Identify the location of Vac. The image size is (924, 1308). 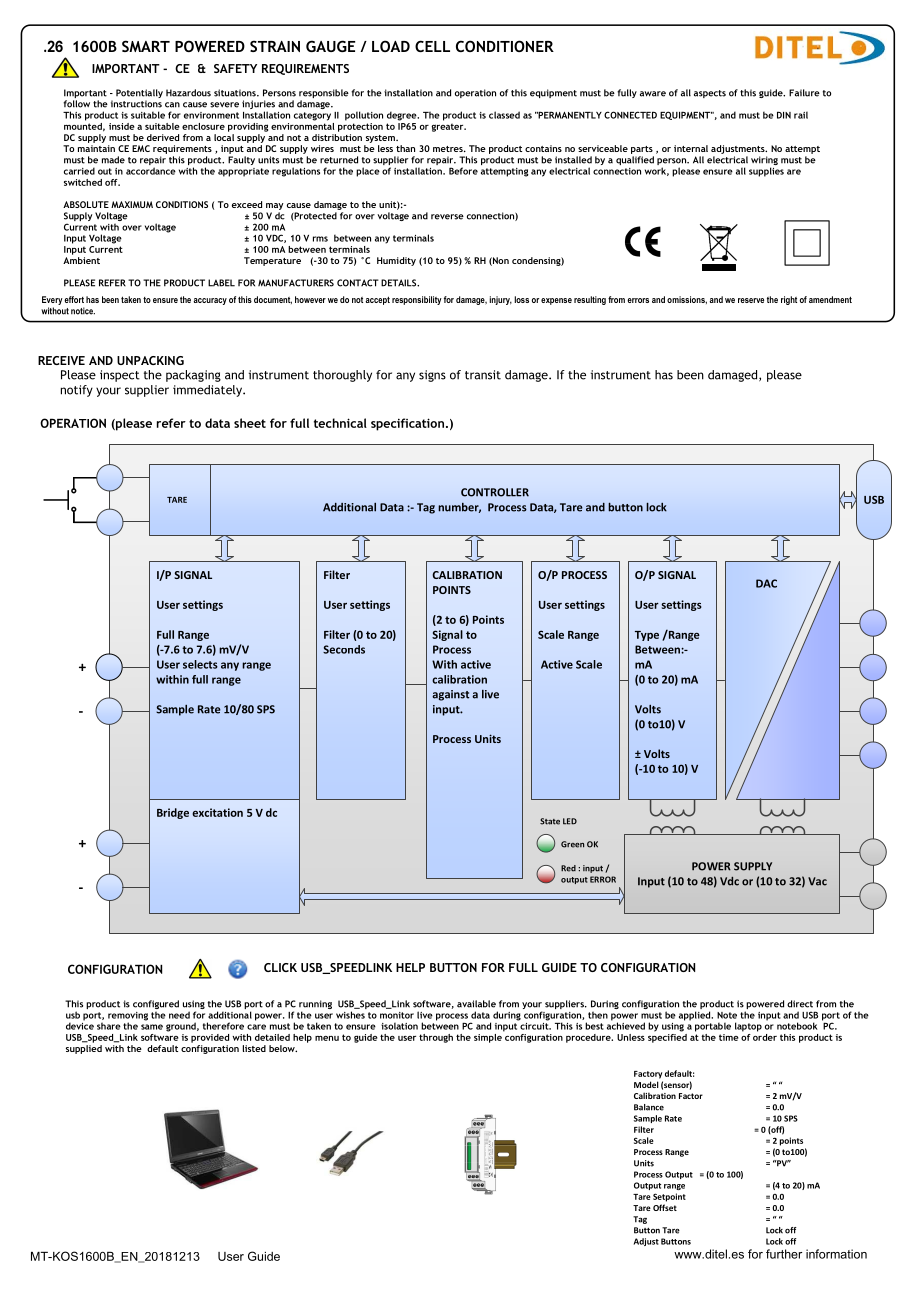
(817, 881).
